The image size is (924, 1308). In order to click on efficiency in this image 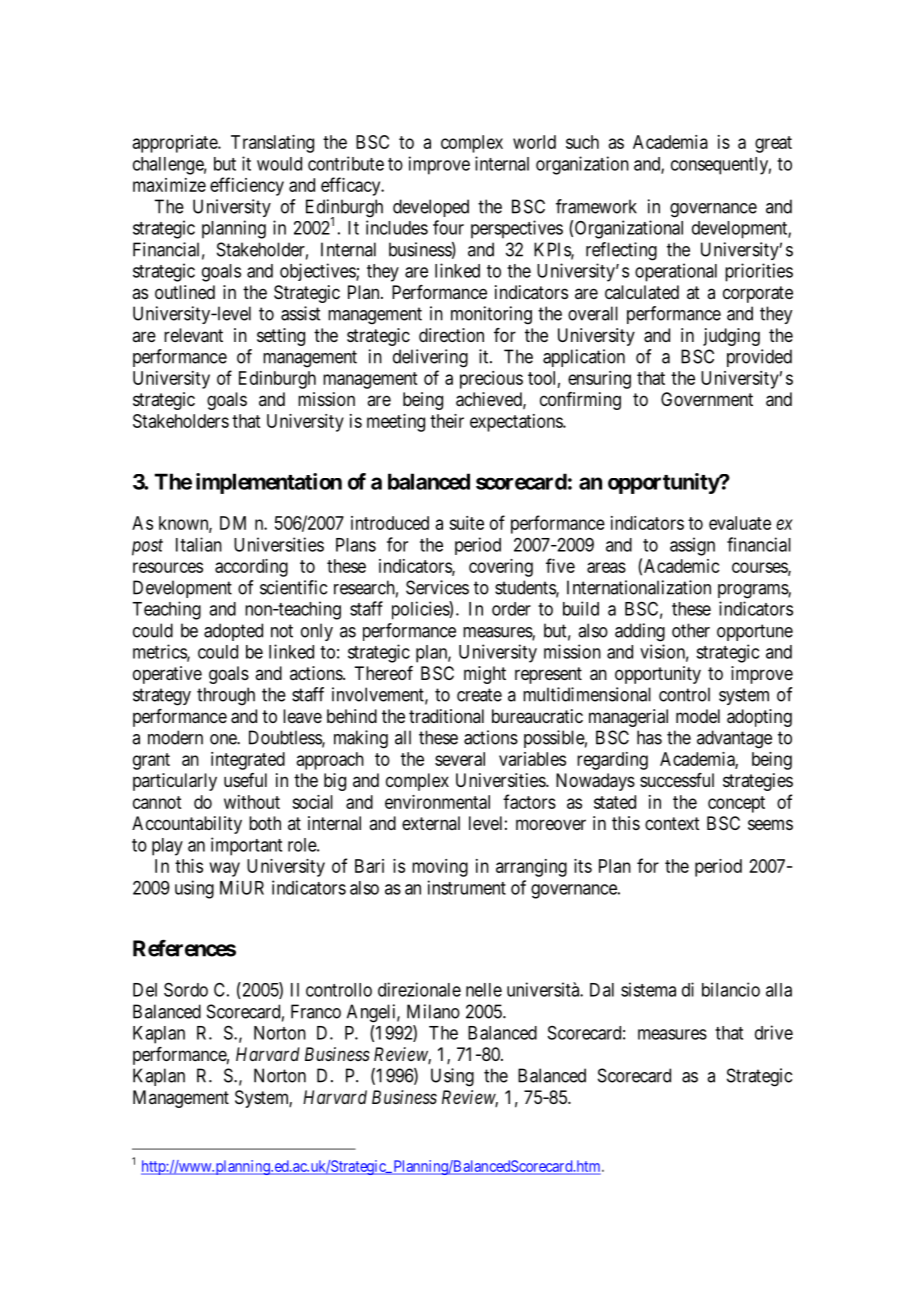, I will do `click(247, 186)`.
